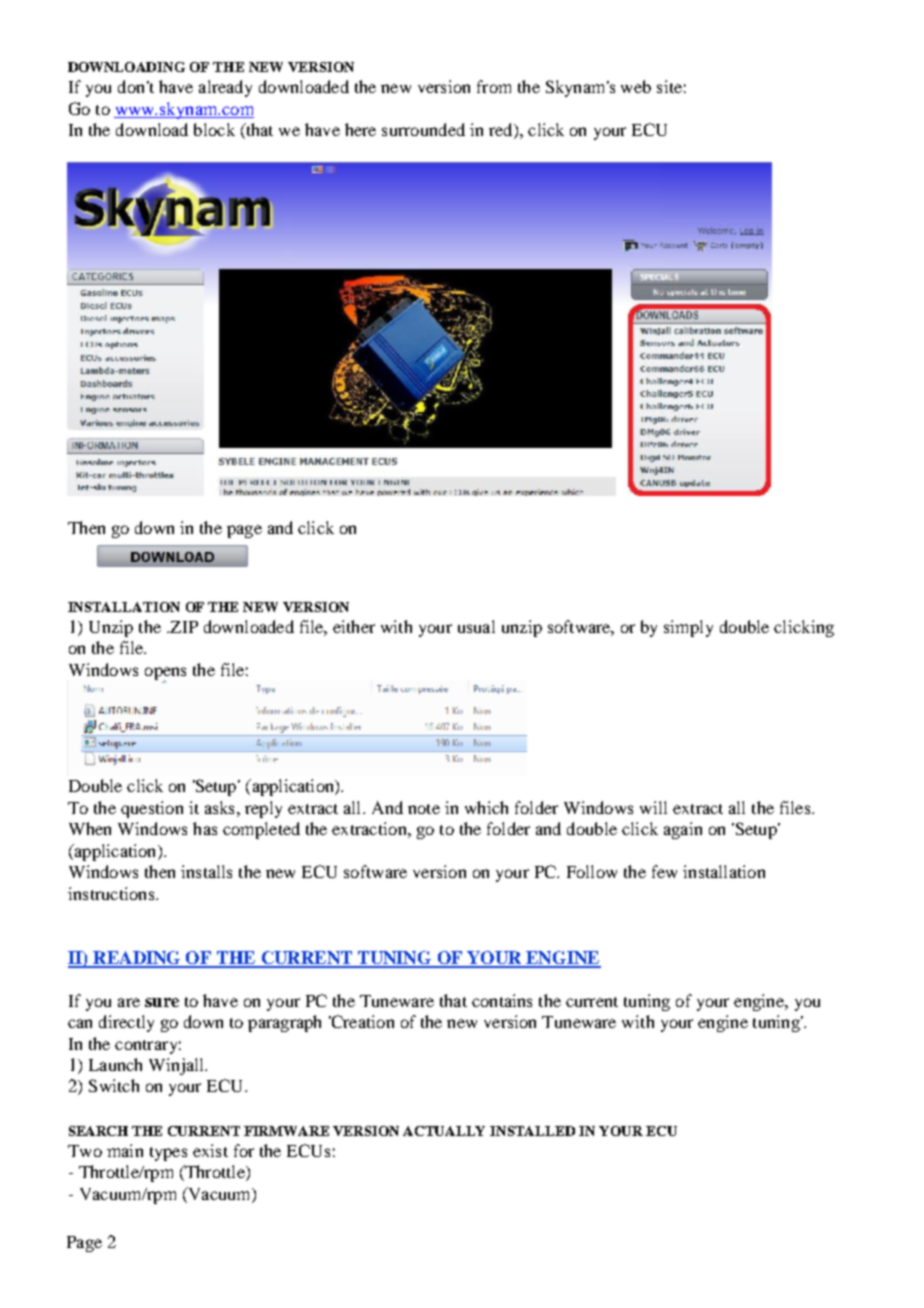 This image has width=924, height=1308. What do you see at coordinates (165, 674) in the image?
I see `opens` at bounding box center [165, 674].
